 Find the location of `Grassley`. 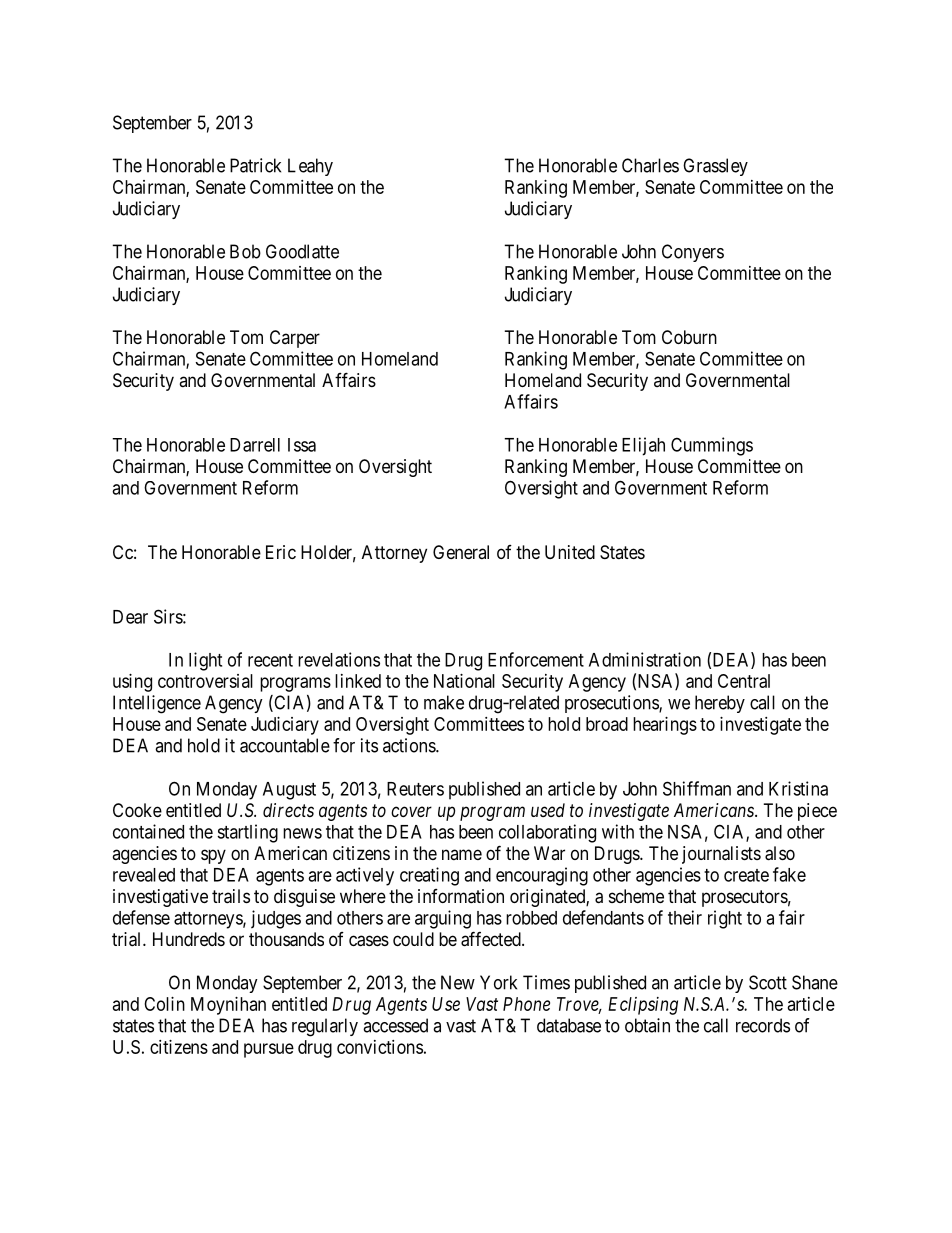

Grassley is located at coordinates (715, 167).
